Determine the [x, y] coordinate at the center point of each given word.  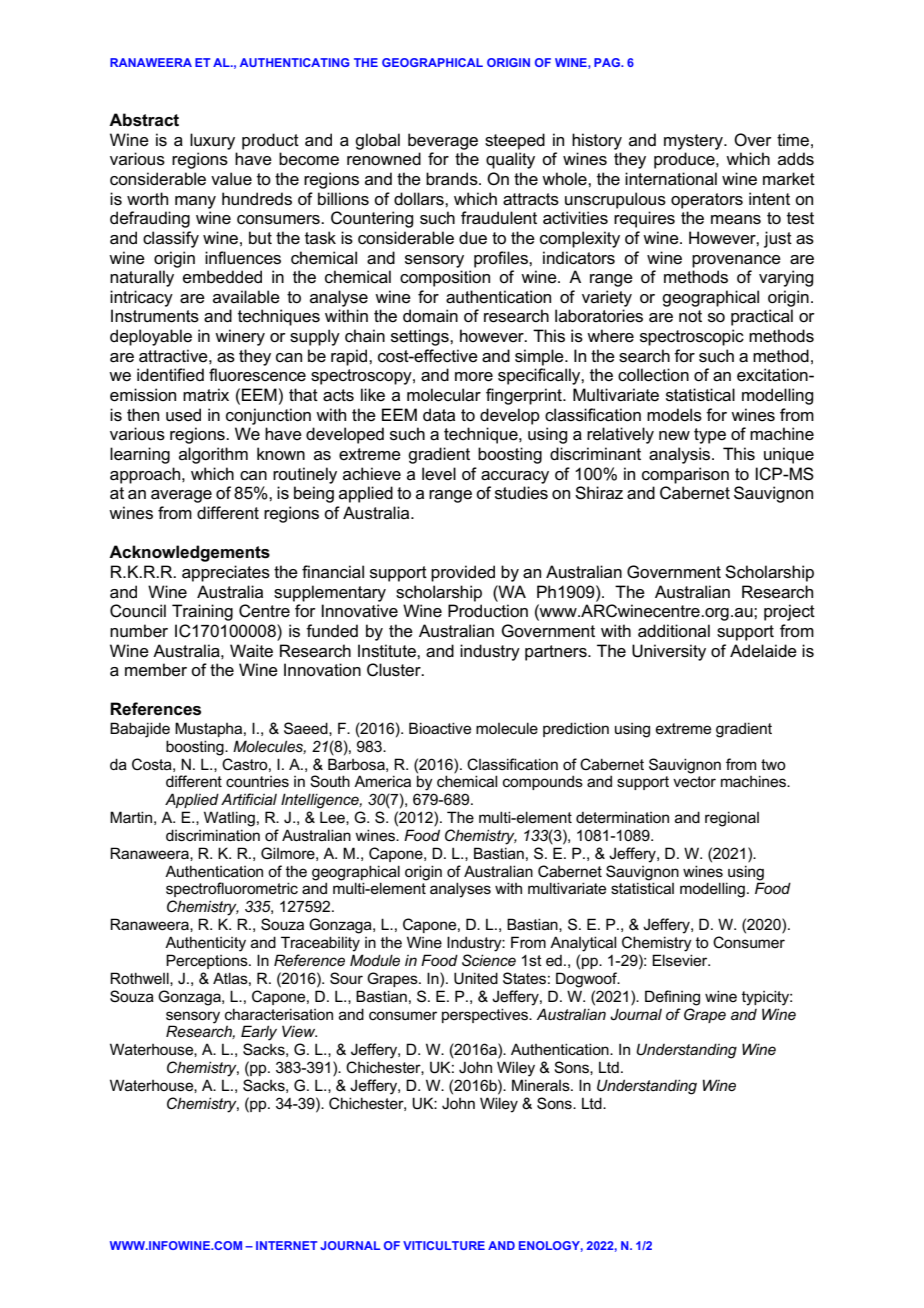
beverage [443, 141]
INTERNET [286, 1245]
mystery [694, 142]
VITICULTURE [444, 1245]
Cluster [395, 670]
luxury [212, 141]
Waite [251, 651]
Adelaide [763, 651]
